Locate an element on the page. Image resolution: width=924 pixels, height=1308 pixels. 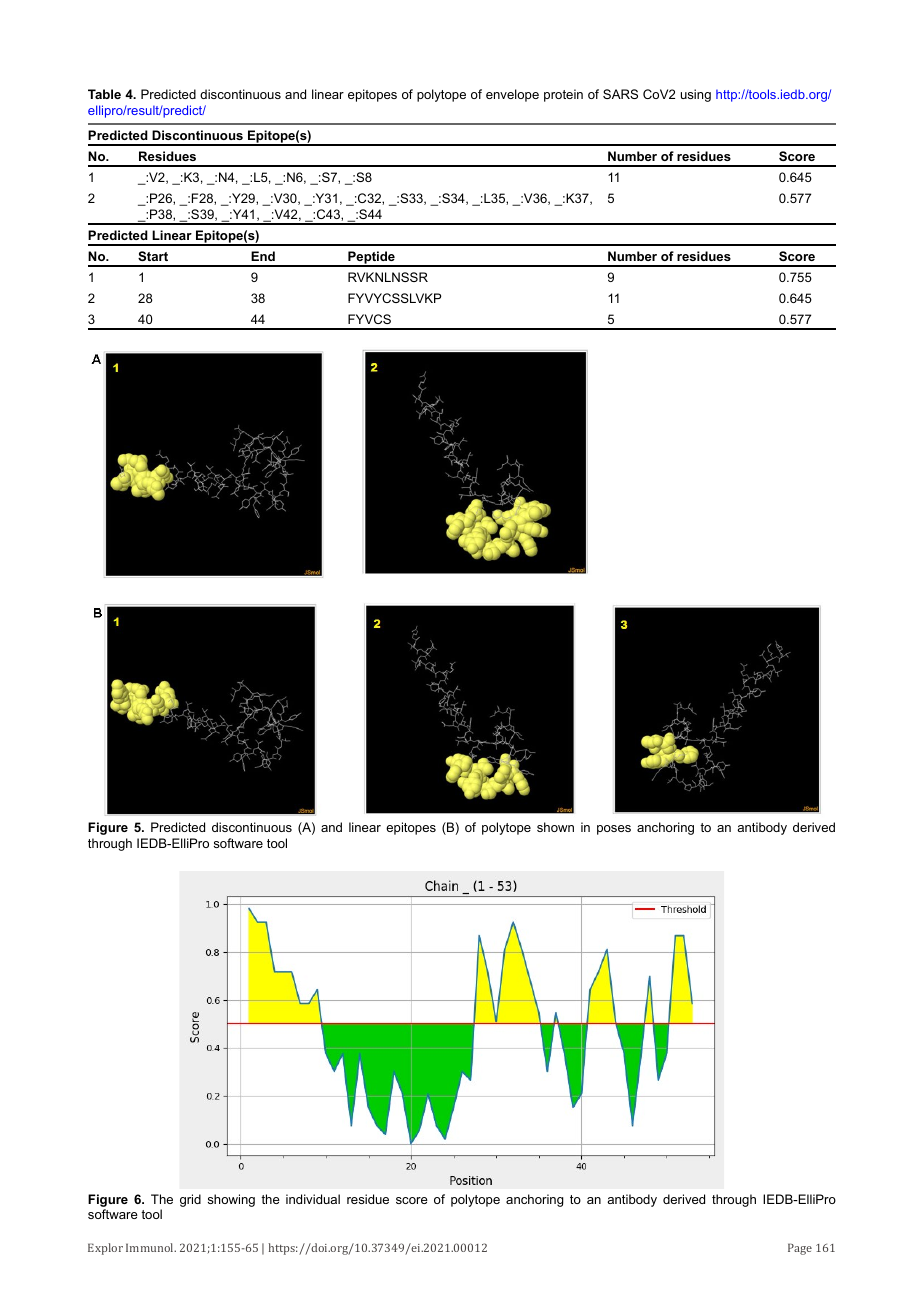
Table is located at coordinates (104, 94).
